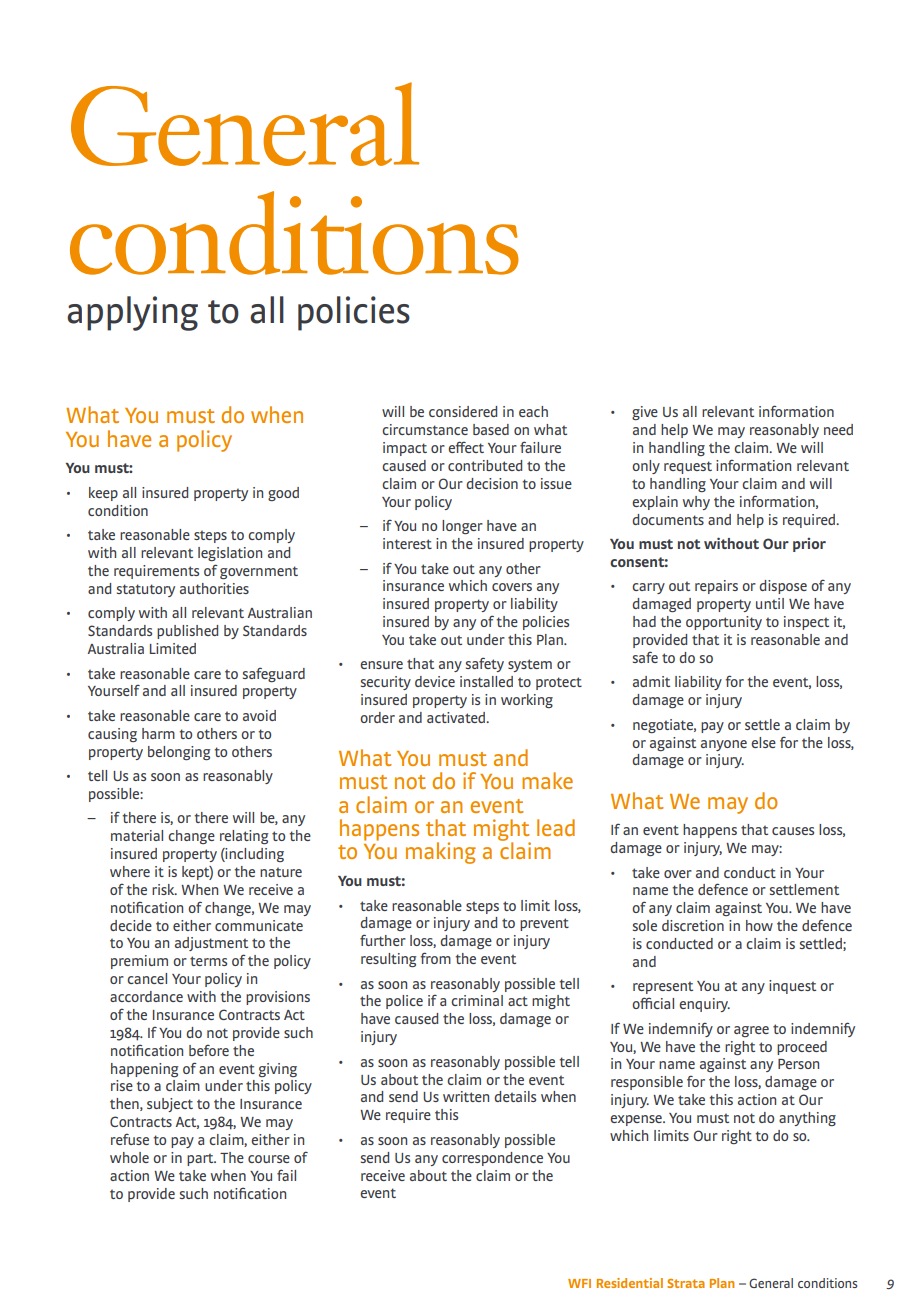 The image size is (924, 1308). I want to click on part, so click(201, 1159).
